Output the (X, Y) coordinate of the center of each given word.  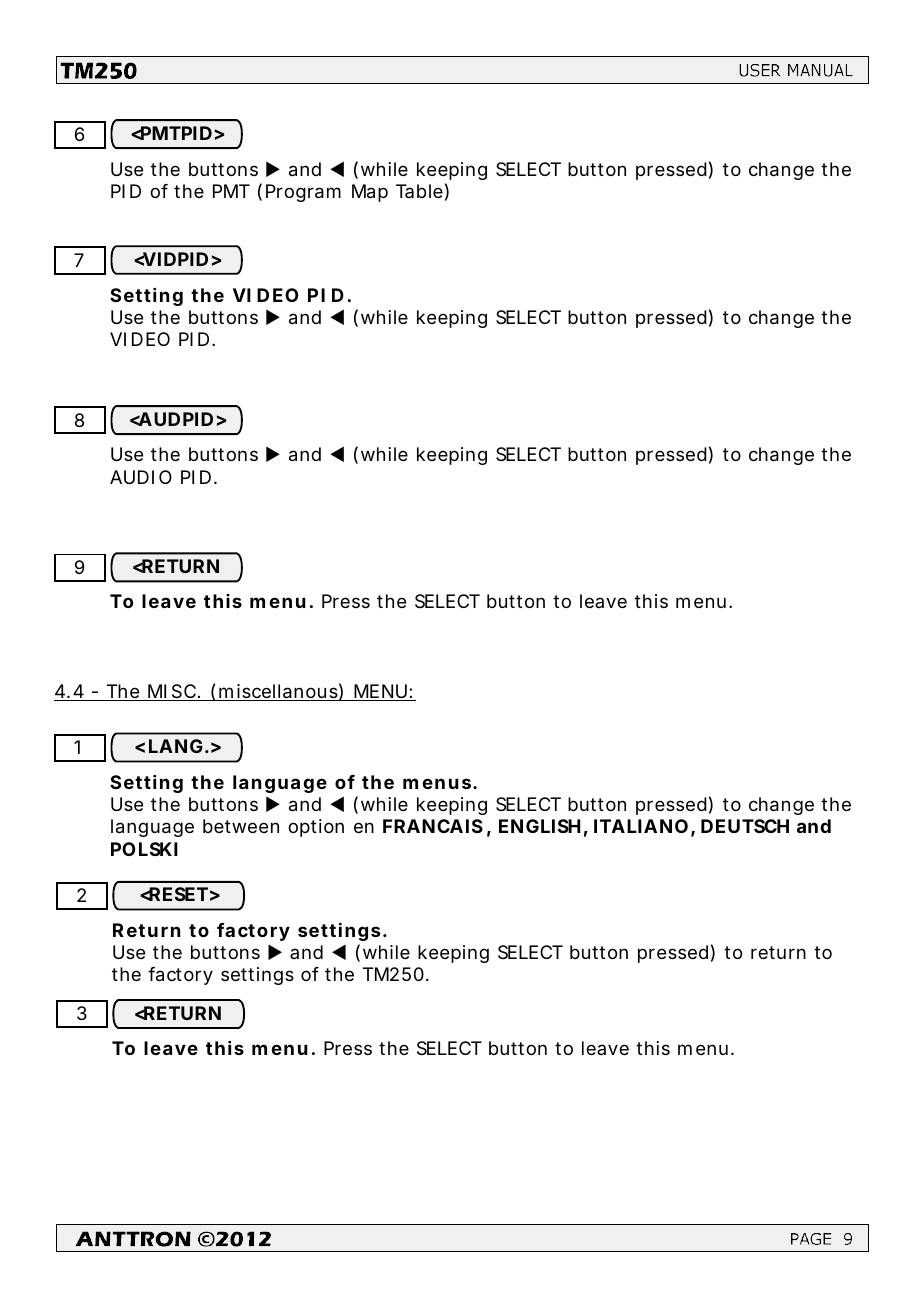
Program (303, 193)
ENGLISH (539, 826)
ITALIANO (641, 826)
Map (370, 193)
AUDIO (141, 477)
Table (419, 191)
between (241, 826)
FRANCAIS (433, 826)
